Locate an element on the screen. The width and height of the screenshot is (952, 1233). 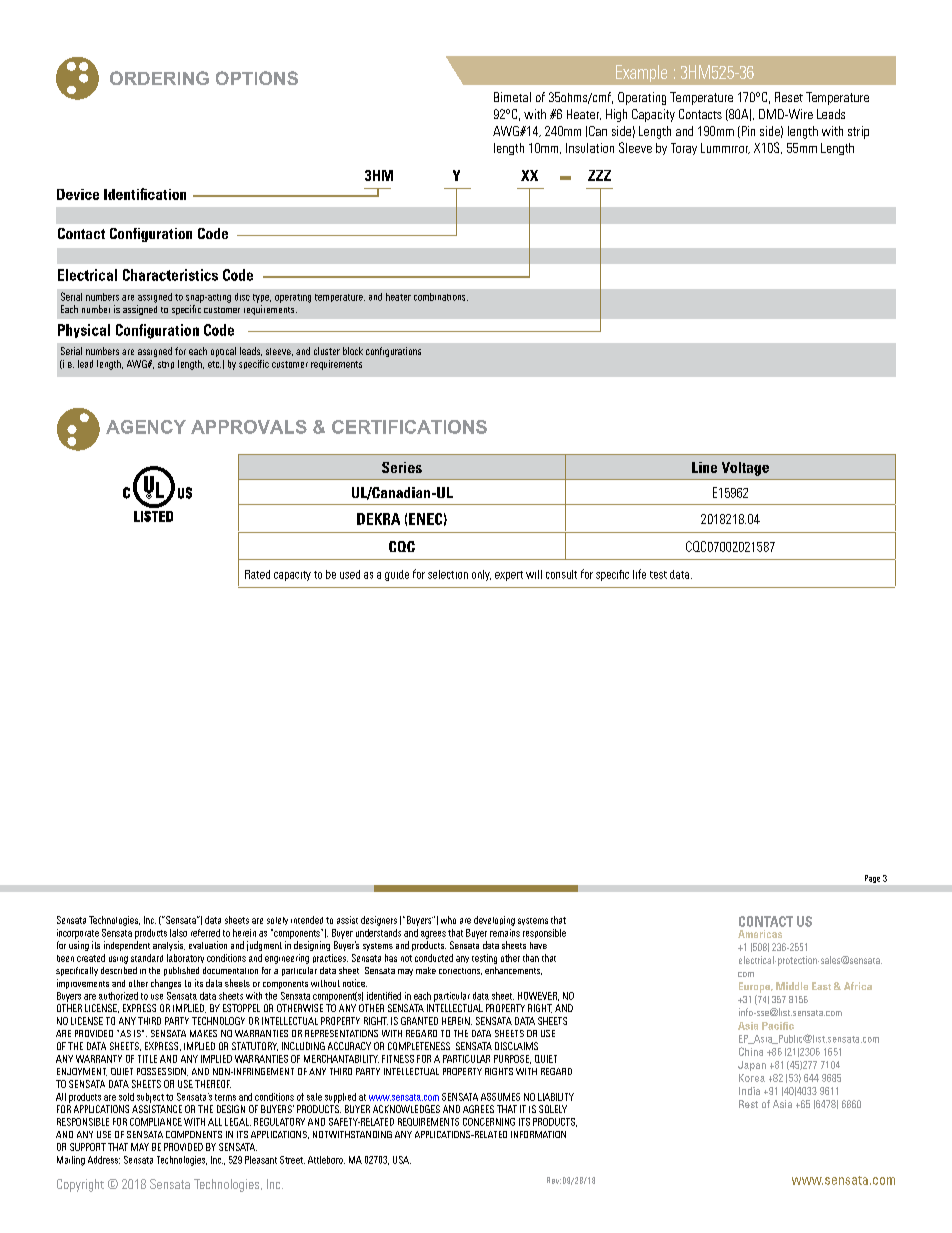
Reset is located at coordinates (789, 97).
